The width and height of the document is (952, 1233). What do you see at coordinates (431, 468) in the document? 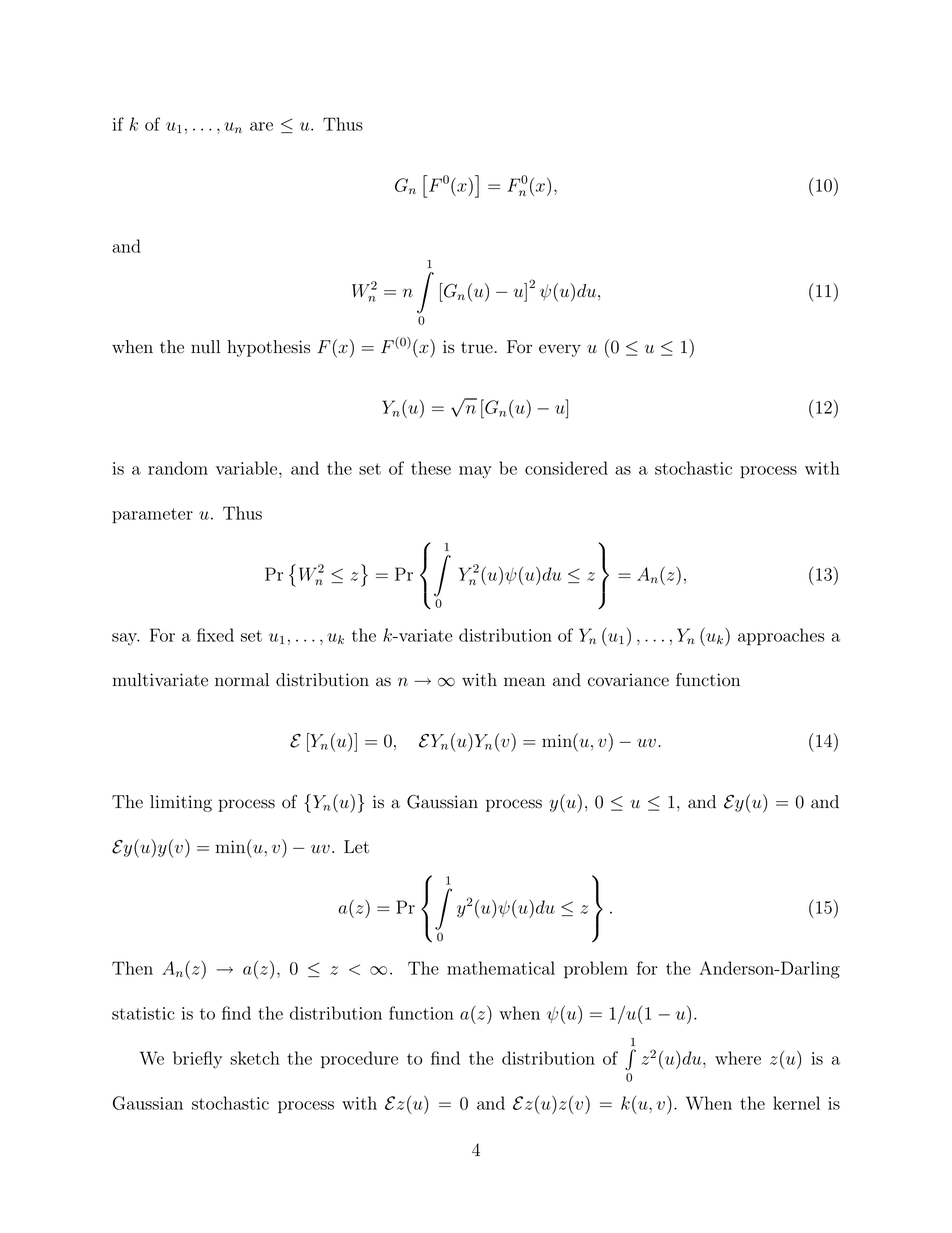
I see `these` at bounding box center [431, 468].
